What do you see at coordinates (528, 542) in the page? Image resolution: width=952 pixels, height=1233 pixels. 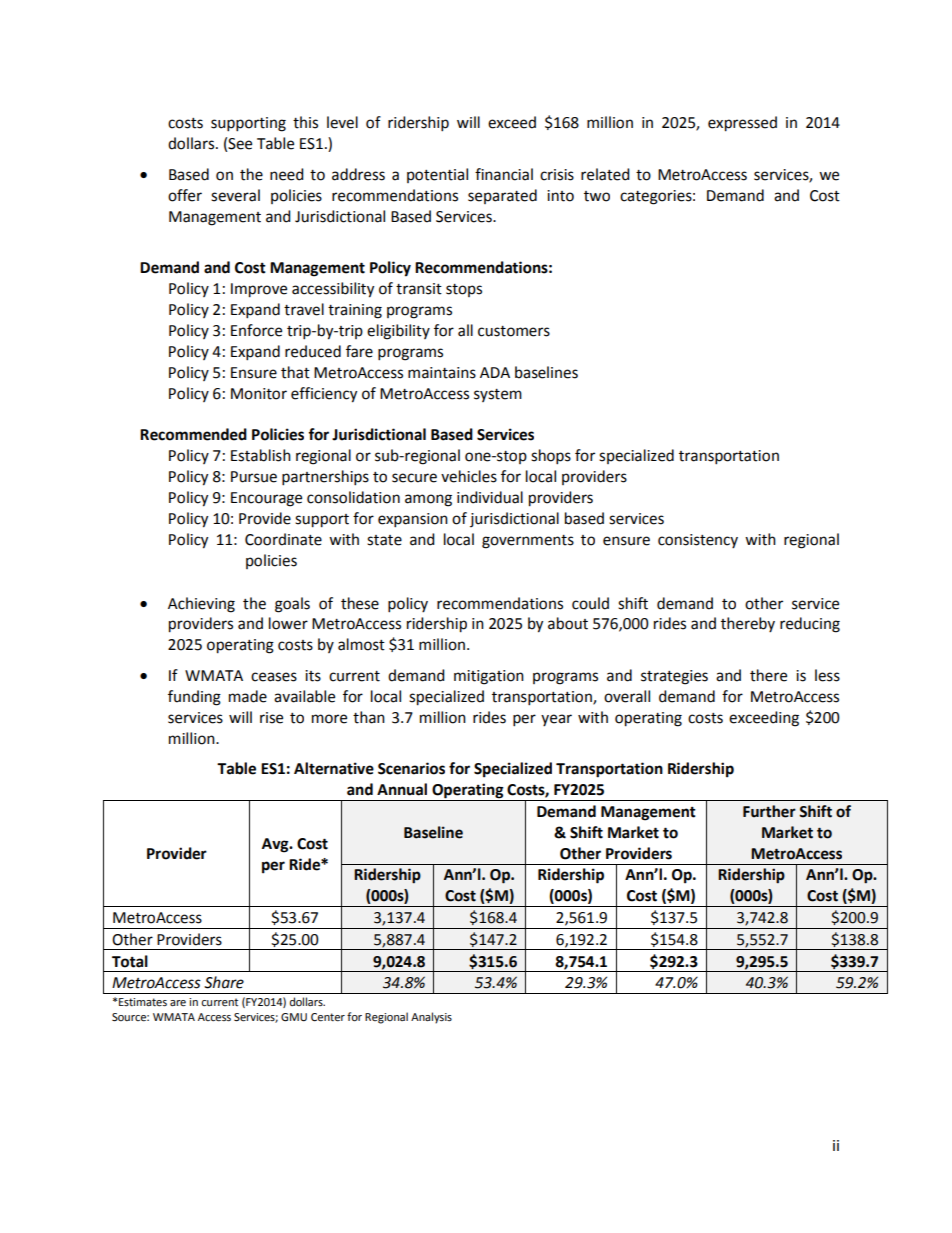 I see `governments` at bounding box center [528, 542].
